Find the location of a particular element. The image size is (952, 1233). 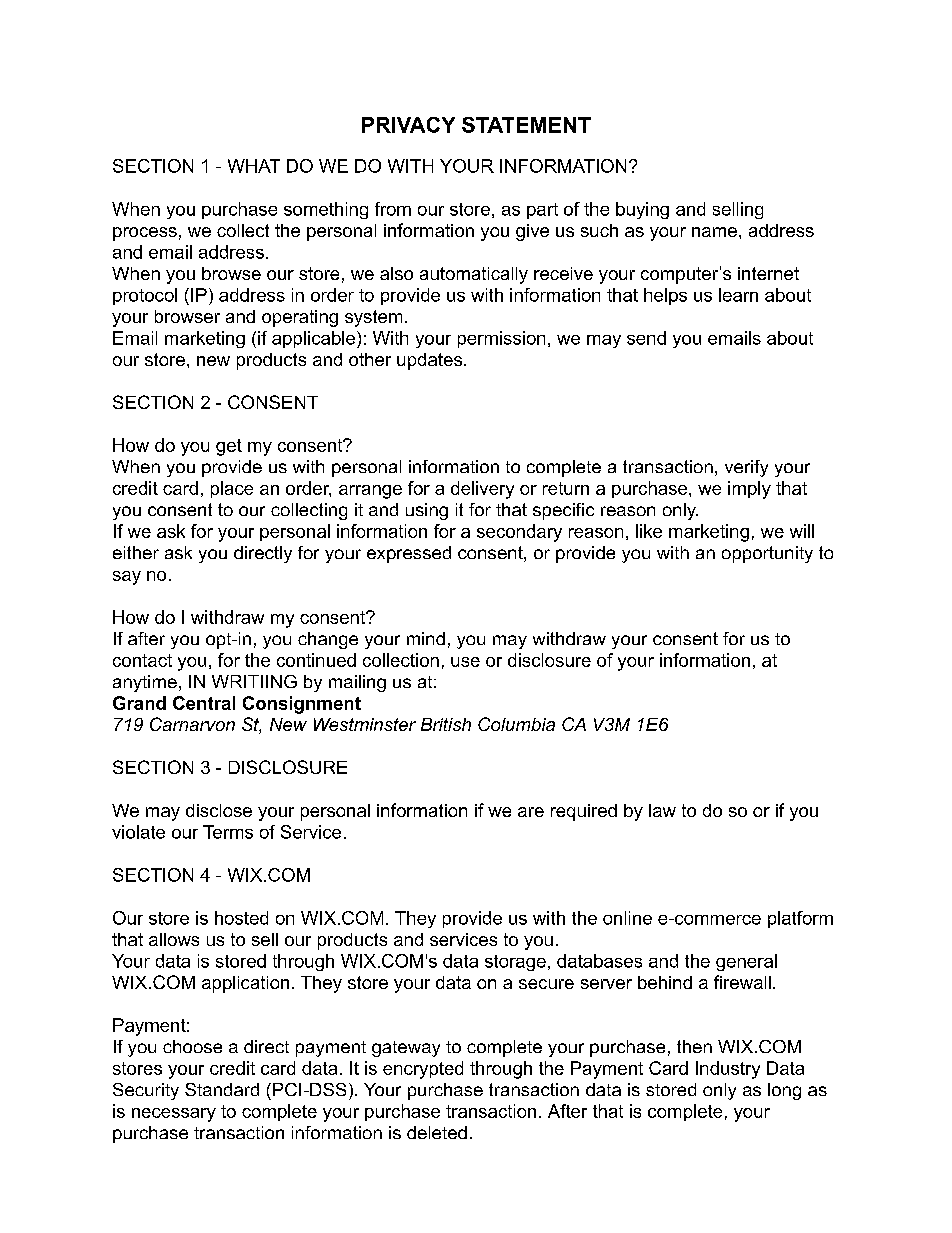

Terms is located at coordinates (228, 832).
